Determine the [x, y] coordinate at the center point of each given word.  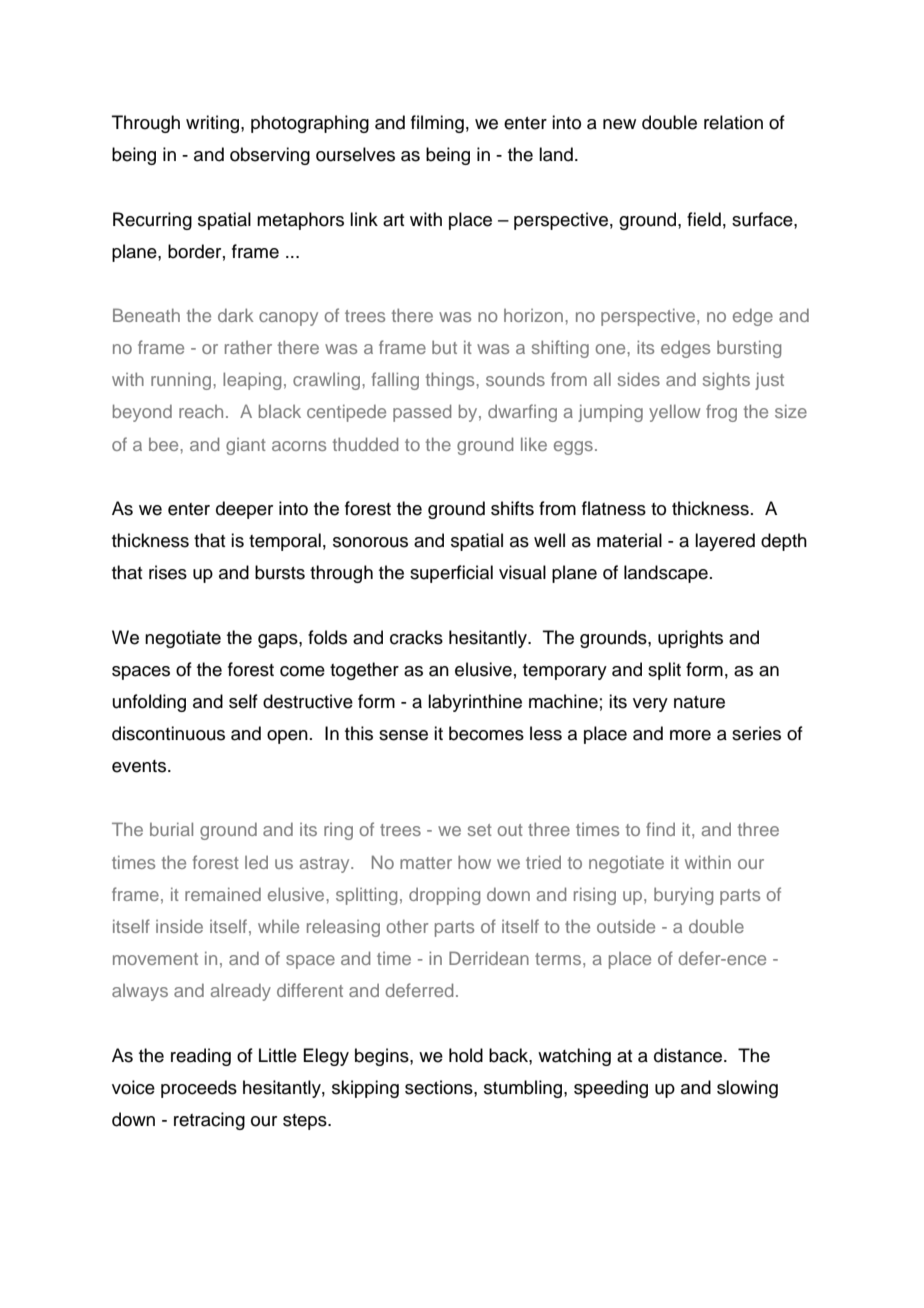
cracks [416, 637]
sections [440, 1087]
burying [683, 896]
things [451, 381]
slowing [747, 1089]
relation [733, 122]
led [256, 862]
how [474, 862]
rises [168, 572]
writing [212, 124]
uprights [690, 639]
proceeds [199, 1089]
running [182, 381]
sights [726, 381]
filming [437, 124]
